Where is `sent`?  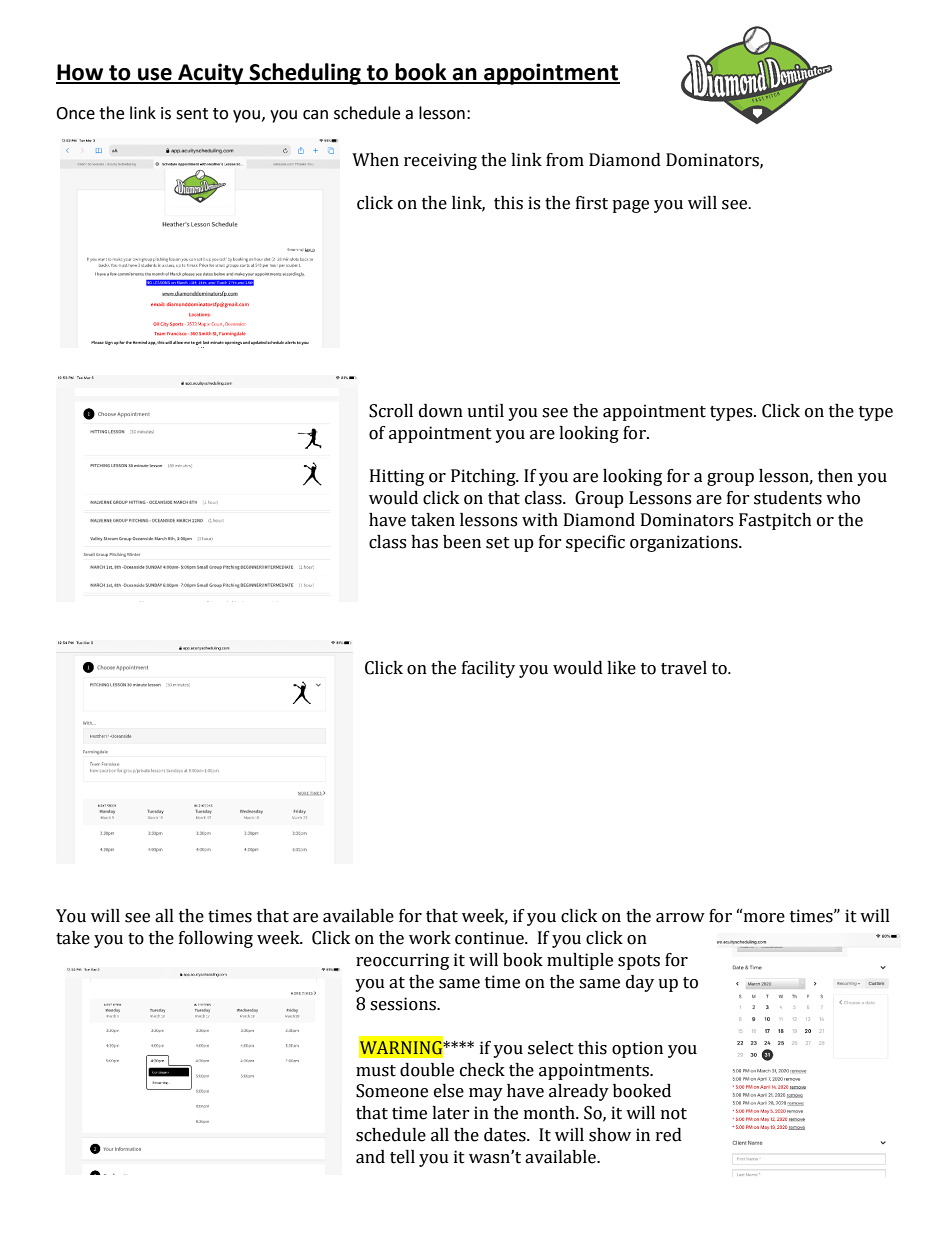
sent is located at coordinates (192, 114).
